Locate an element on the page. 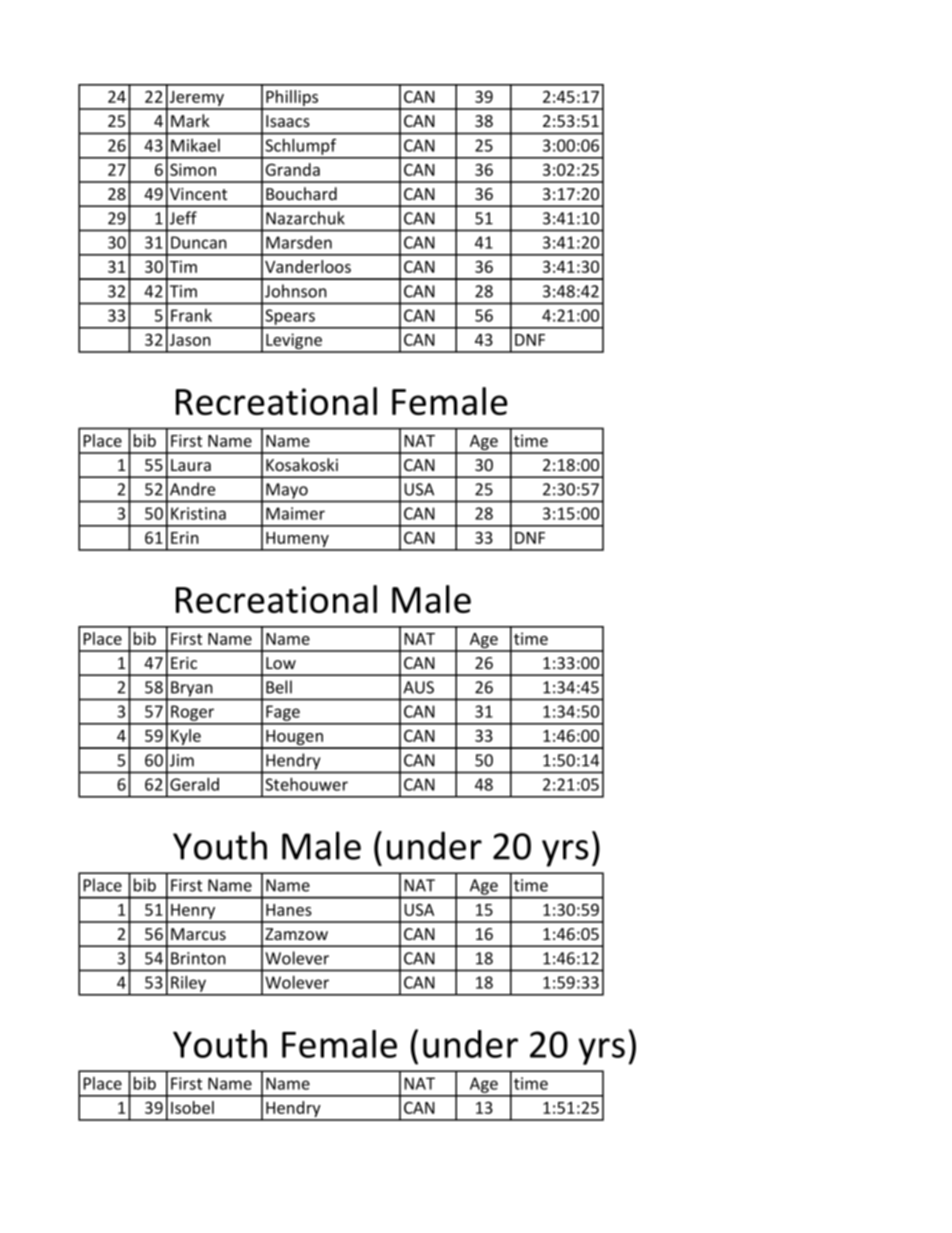 This image has height=1233, width=952. Brinton is located at coordinates (198, 958).
